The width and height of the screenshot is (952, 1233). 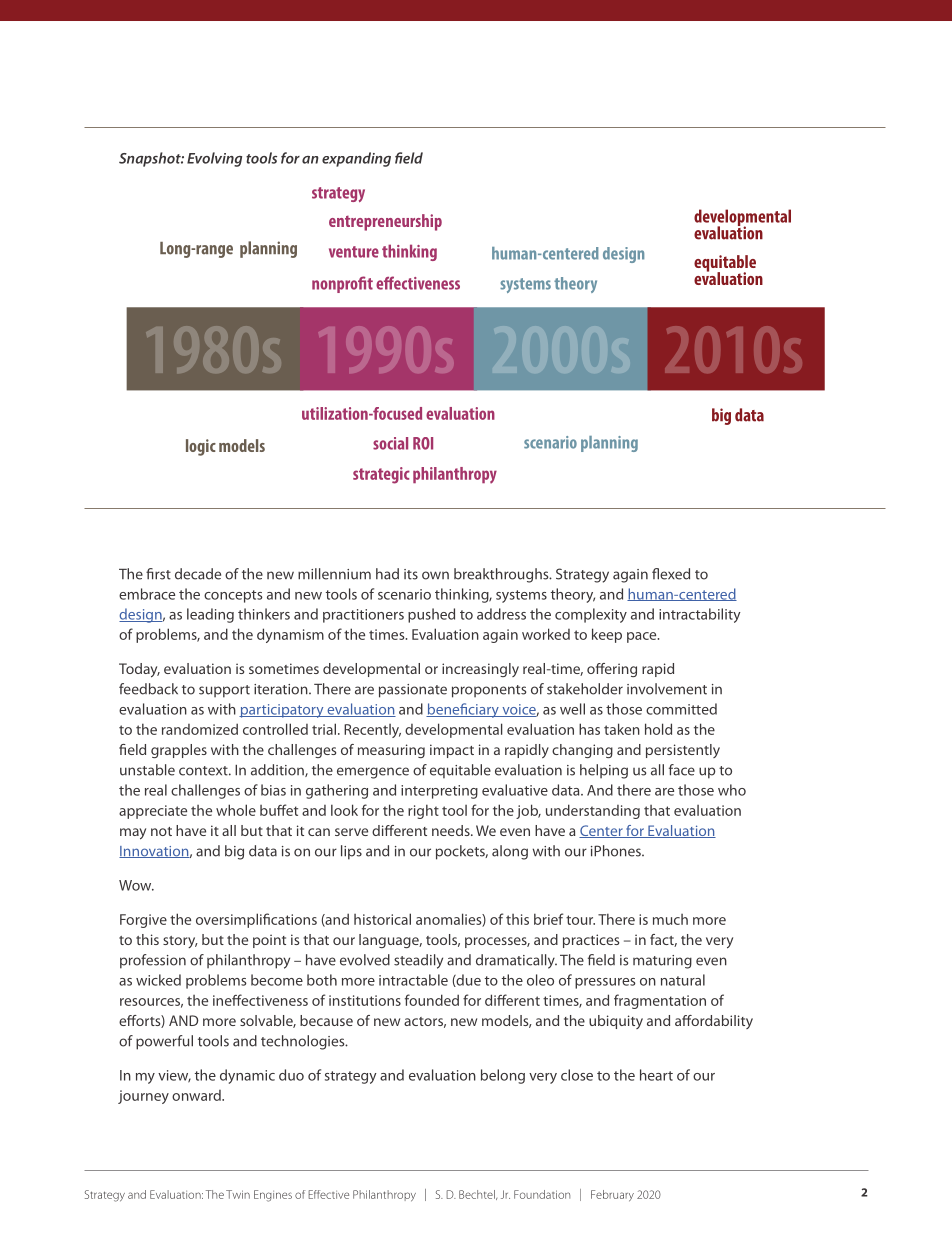 I want to click on Twin, so click(x=238, y=1194).
